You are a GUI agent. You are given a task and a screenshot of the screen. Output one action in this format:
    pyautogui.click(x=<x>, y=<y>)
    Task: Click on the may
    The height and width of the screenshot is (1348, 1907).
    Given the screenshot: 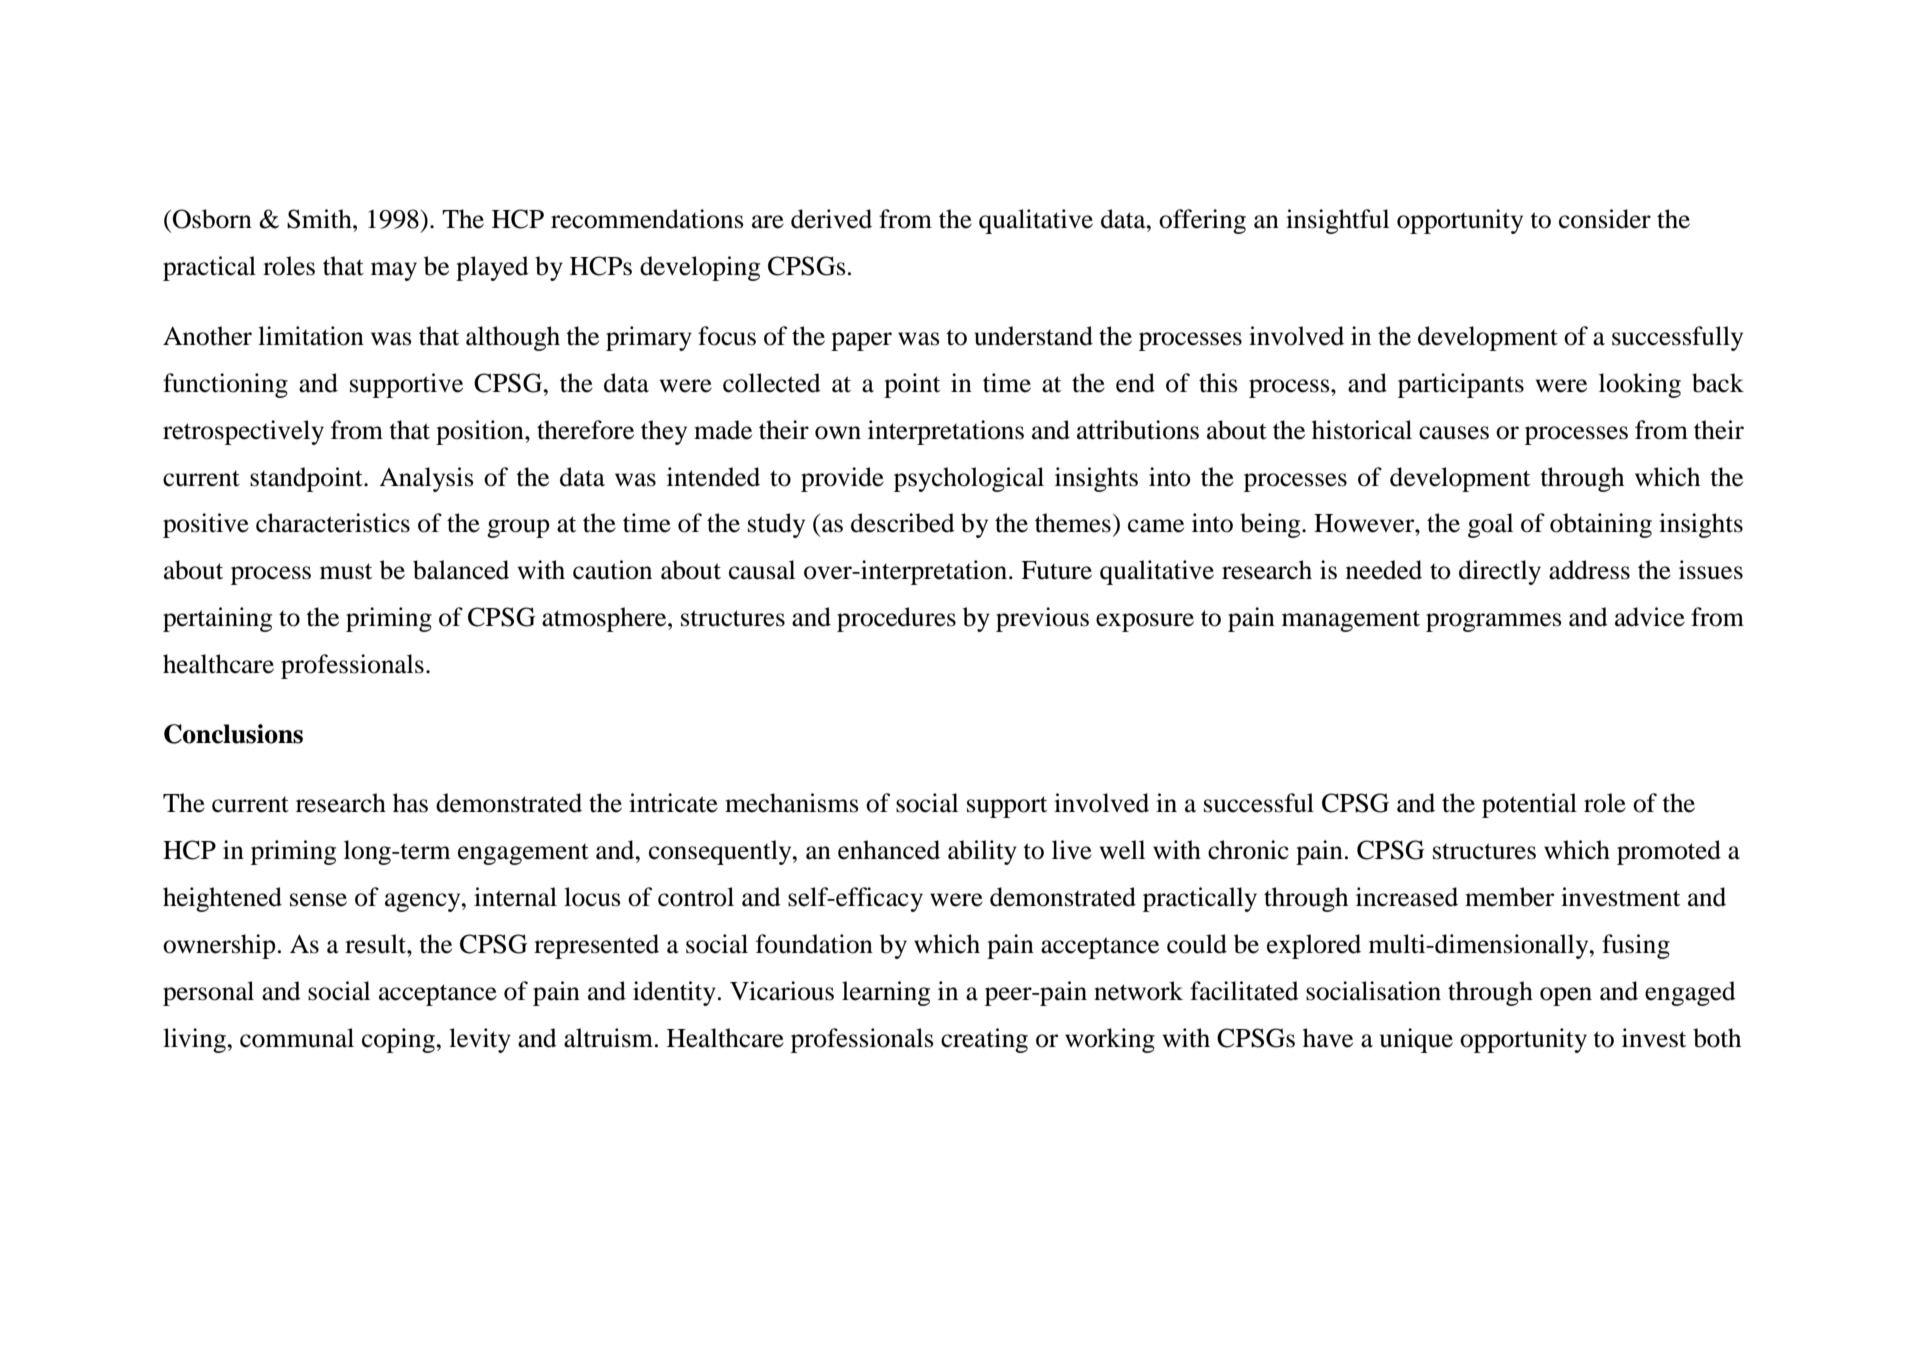 What is the action you would take?
    pyautogui.click(x=394, y=271)
